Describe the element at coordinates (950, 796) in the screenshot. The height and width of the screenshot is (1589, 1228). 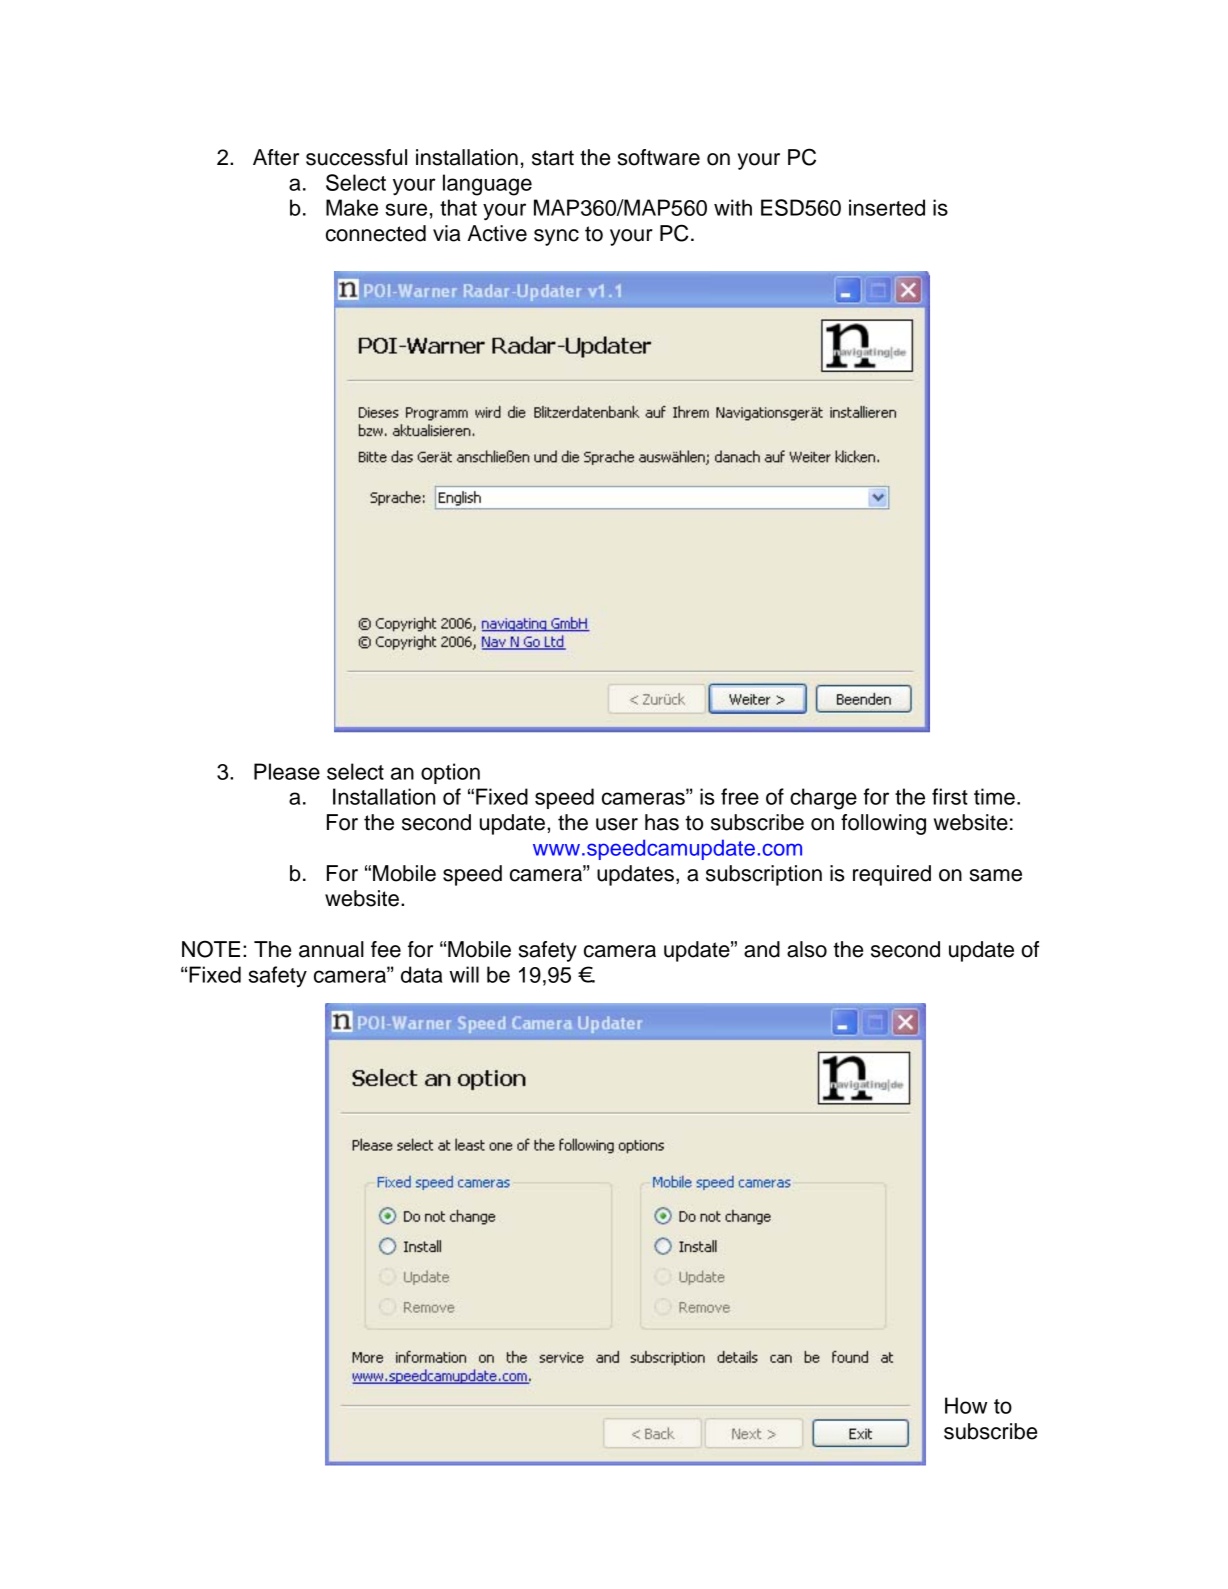
I see `first` at that location.
